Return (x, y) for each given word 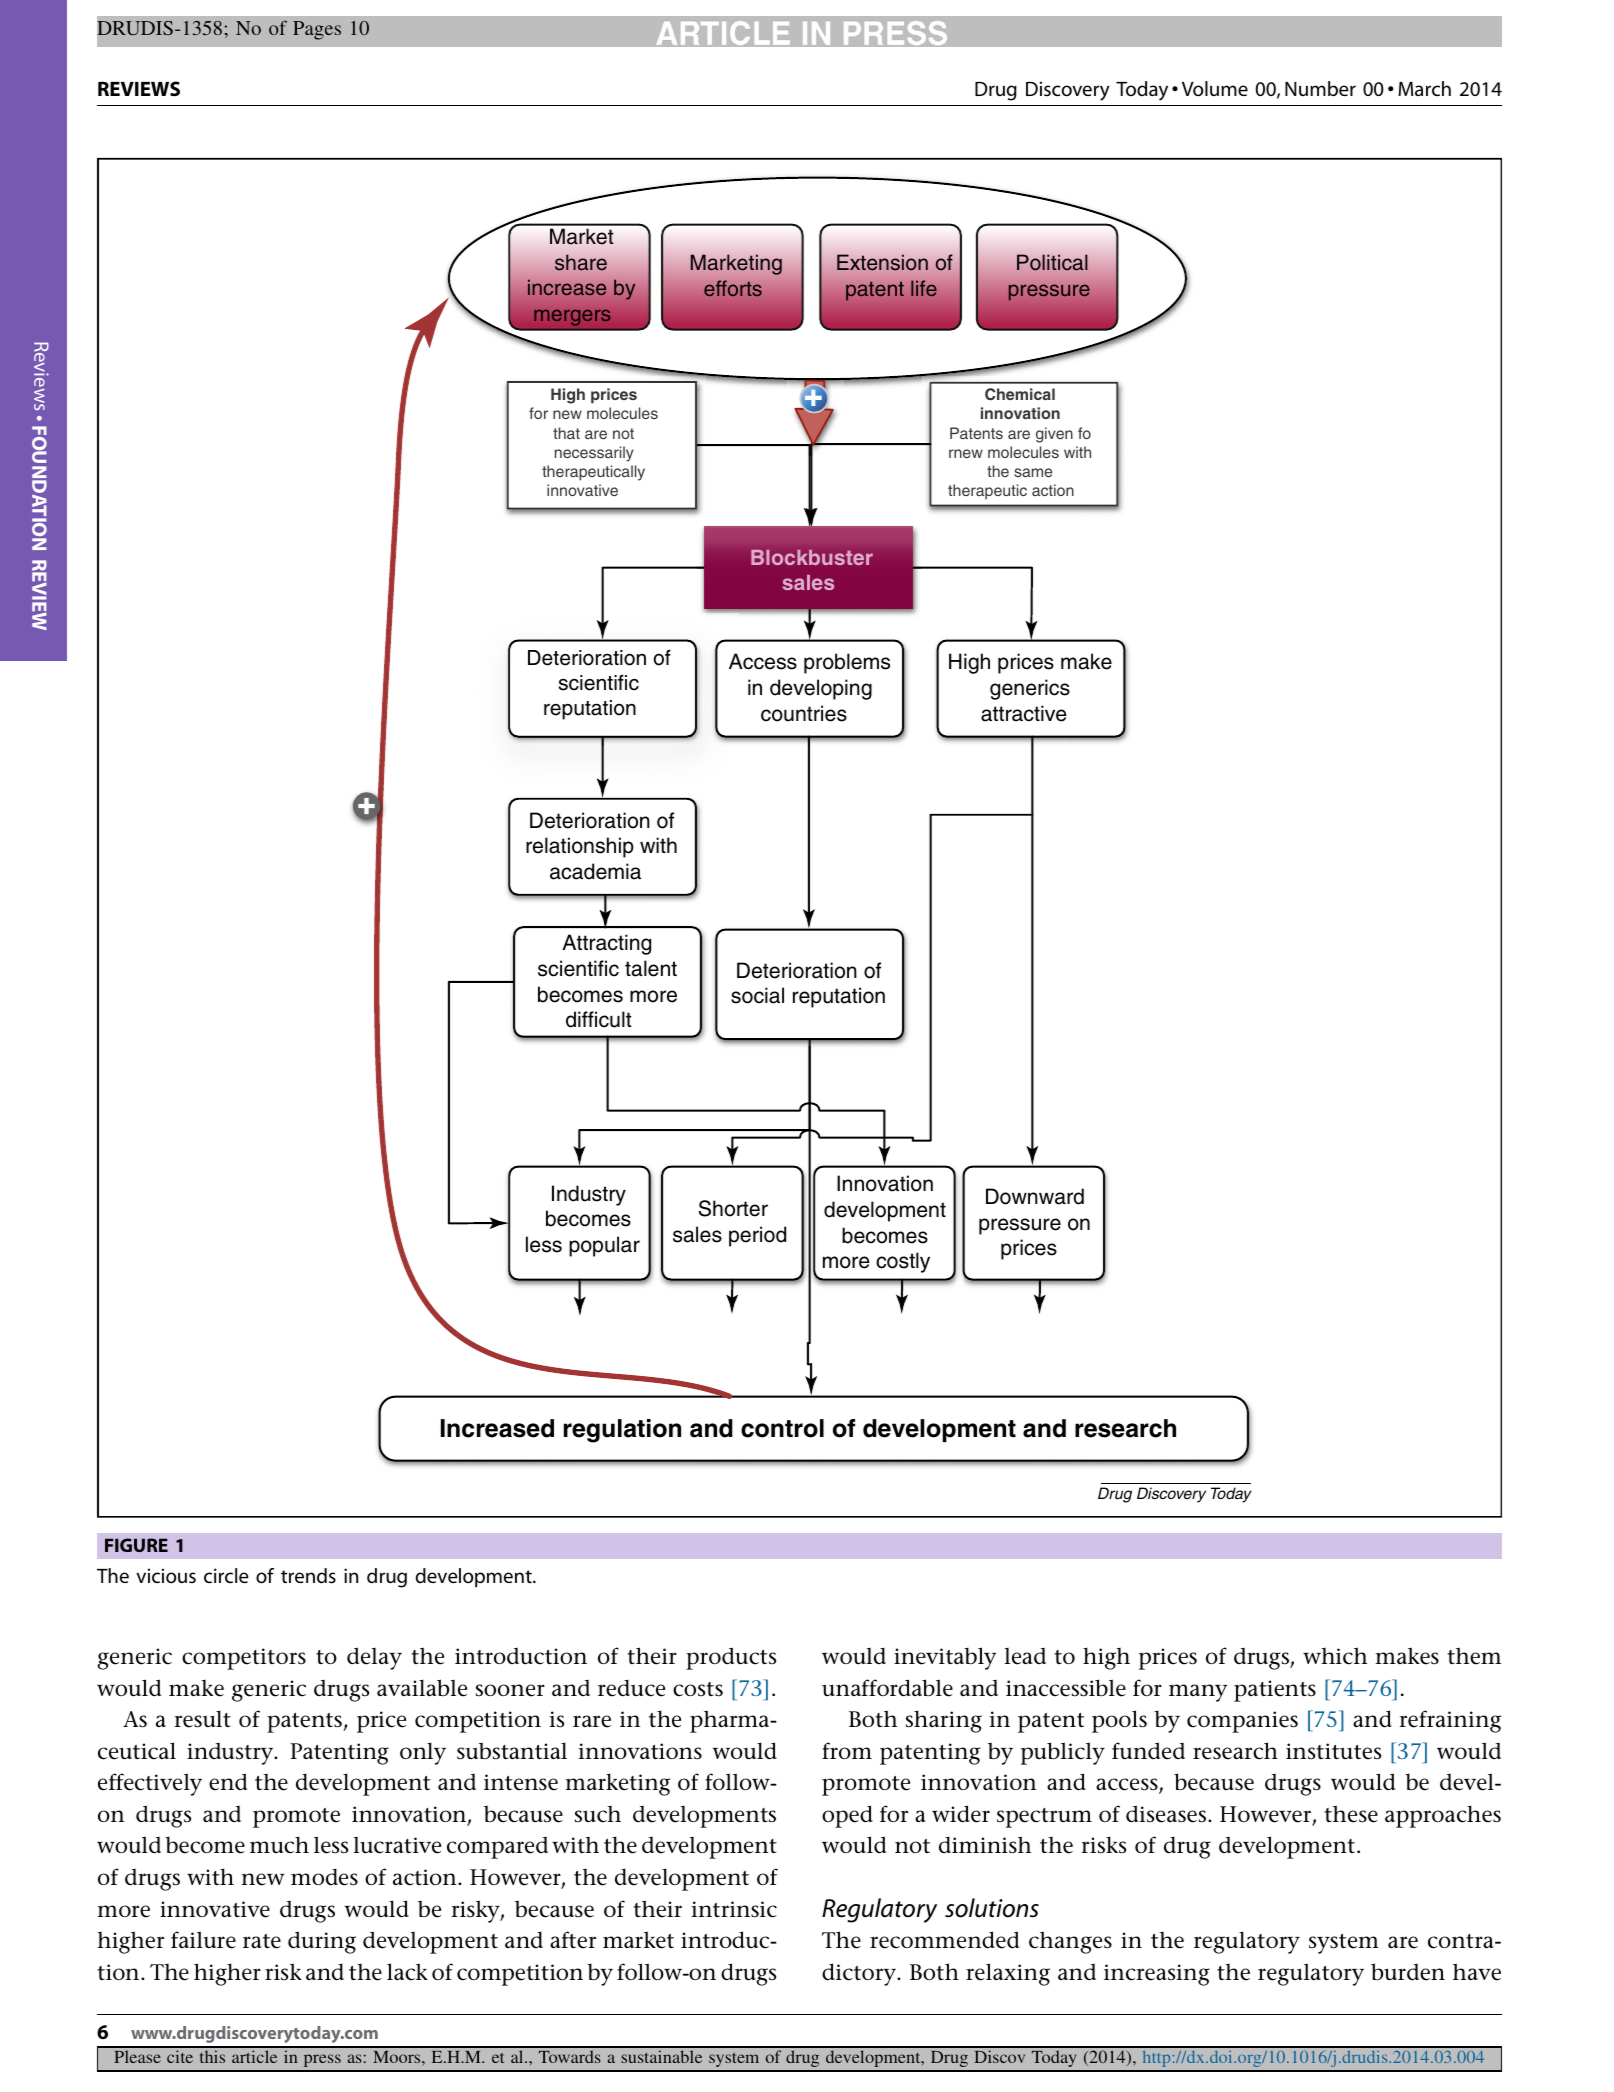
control (782, 1428)
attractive (1024, 713)
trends (308, 1576)
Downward (1035, 1196)
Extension (882, 262)
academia (595, 871)
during (322, 1942)
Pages (317, 30)
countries (804, 713)
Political (1052, 262)
